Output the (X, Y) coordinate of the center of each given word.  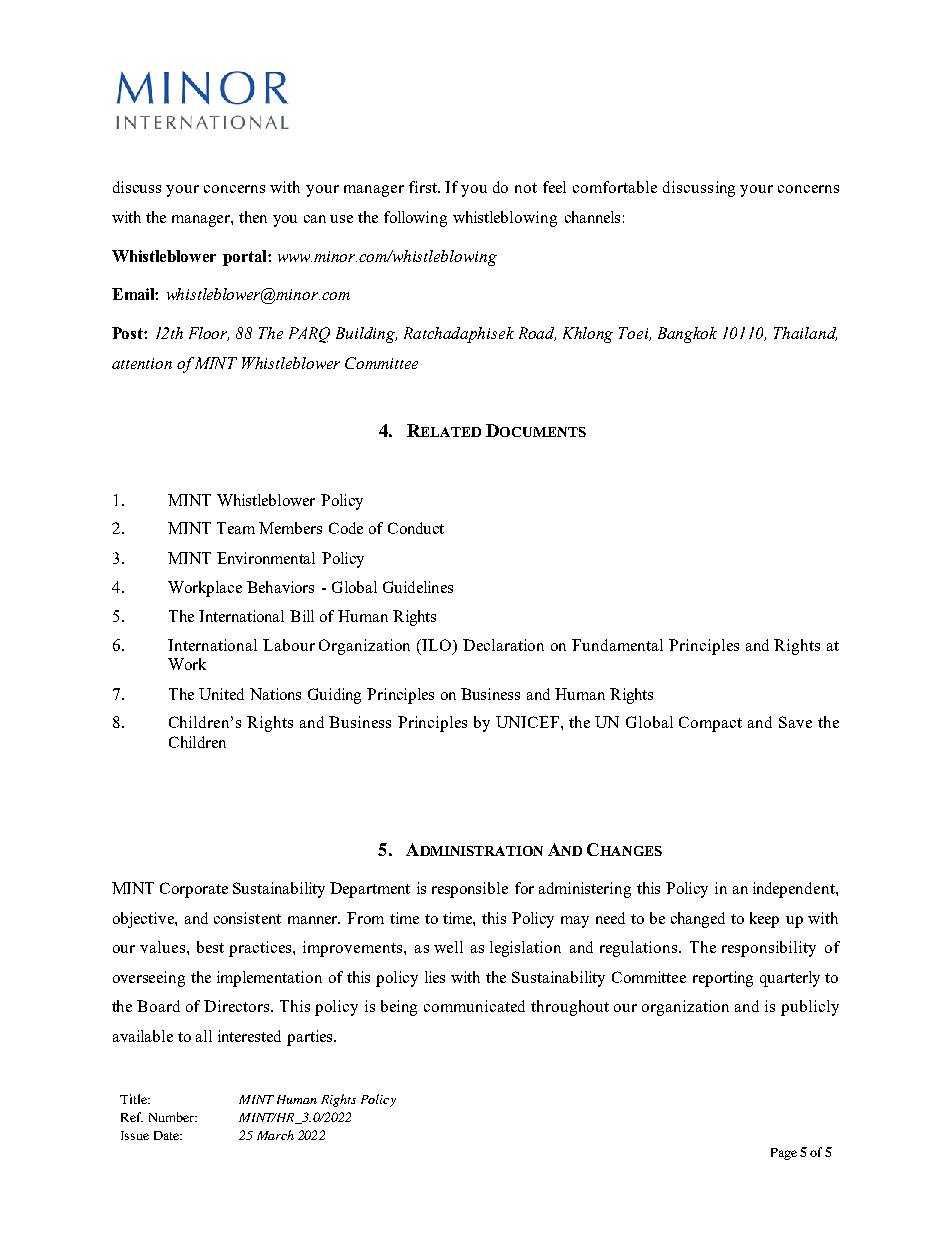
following (415, 219)
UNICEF (529, 722)
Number (172, 1117)
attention (142, 363)
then (253, 217)
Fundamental (617, 645)
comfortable (615, 187)
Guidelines (418, 587)
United (221, 694)
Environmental (266, 558)
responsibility (769, 949)
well (448, 947)
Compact (710, 724)
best (210, 947)
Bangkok (687, 335)
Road (537, 334)
